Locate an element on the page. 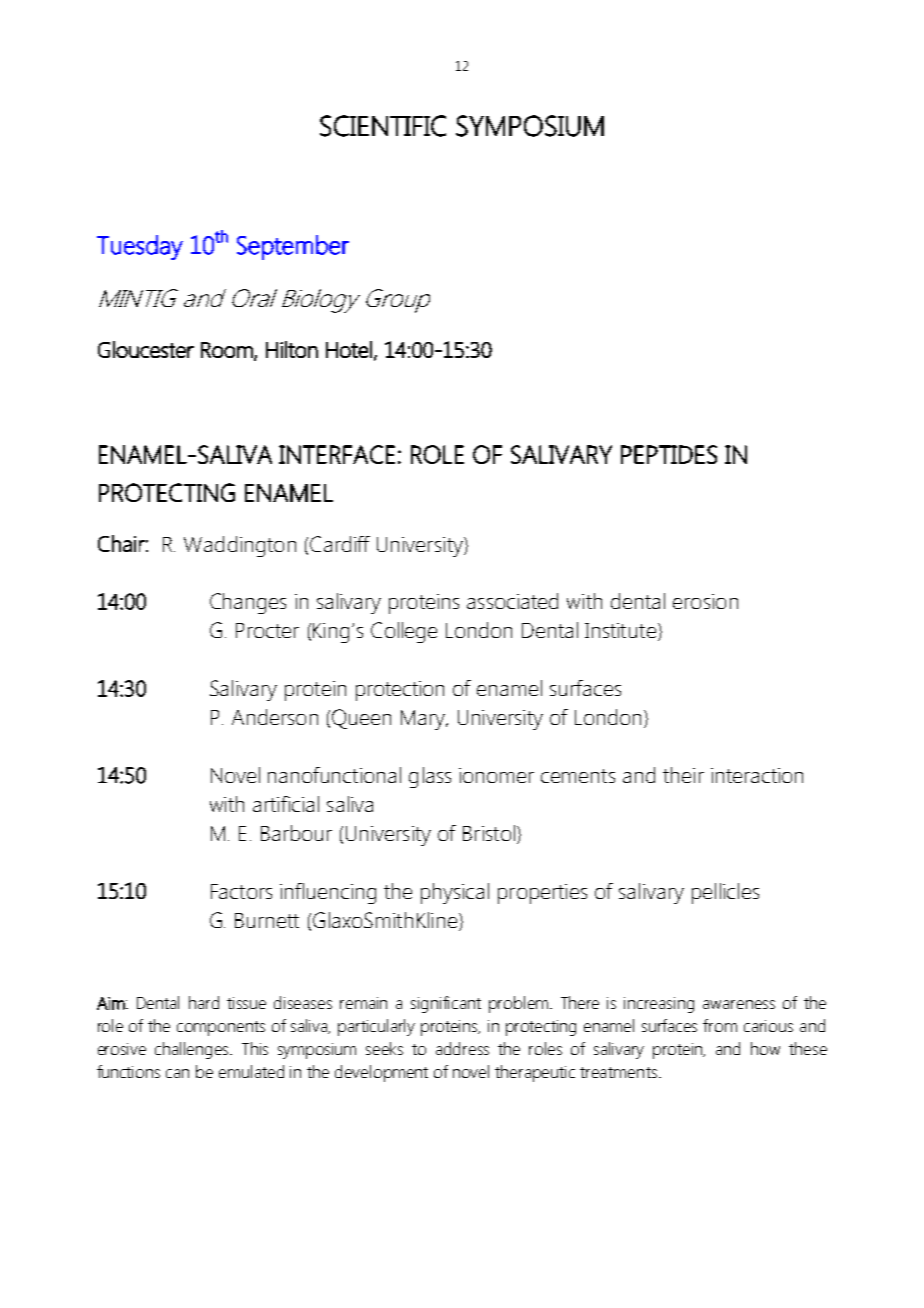 This document has width=924, height=1308. Tuesday is located at coordinates (140, 247).
